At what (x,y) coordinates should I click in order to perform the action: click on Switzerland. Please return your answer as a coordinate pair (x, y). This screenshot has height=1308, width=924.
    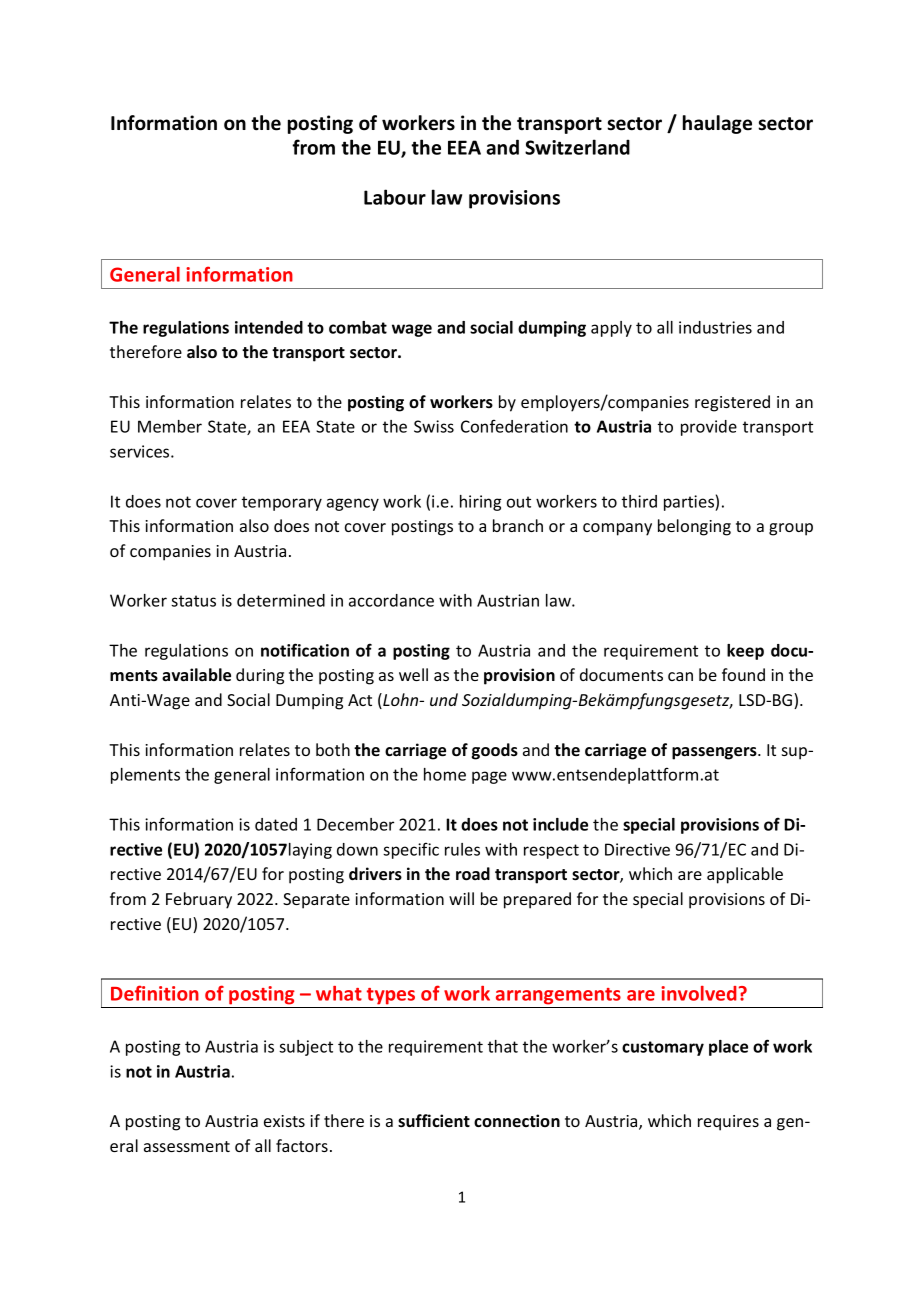
    Looking at the image, I should click on (577, 147).
